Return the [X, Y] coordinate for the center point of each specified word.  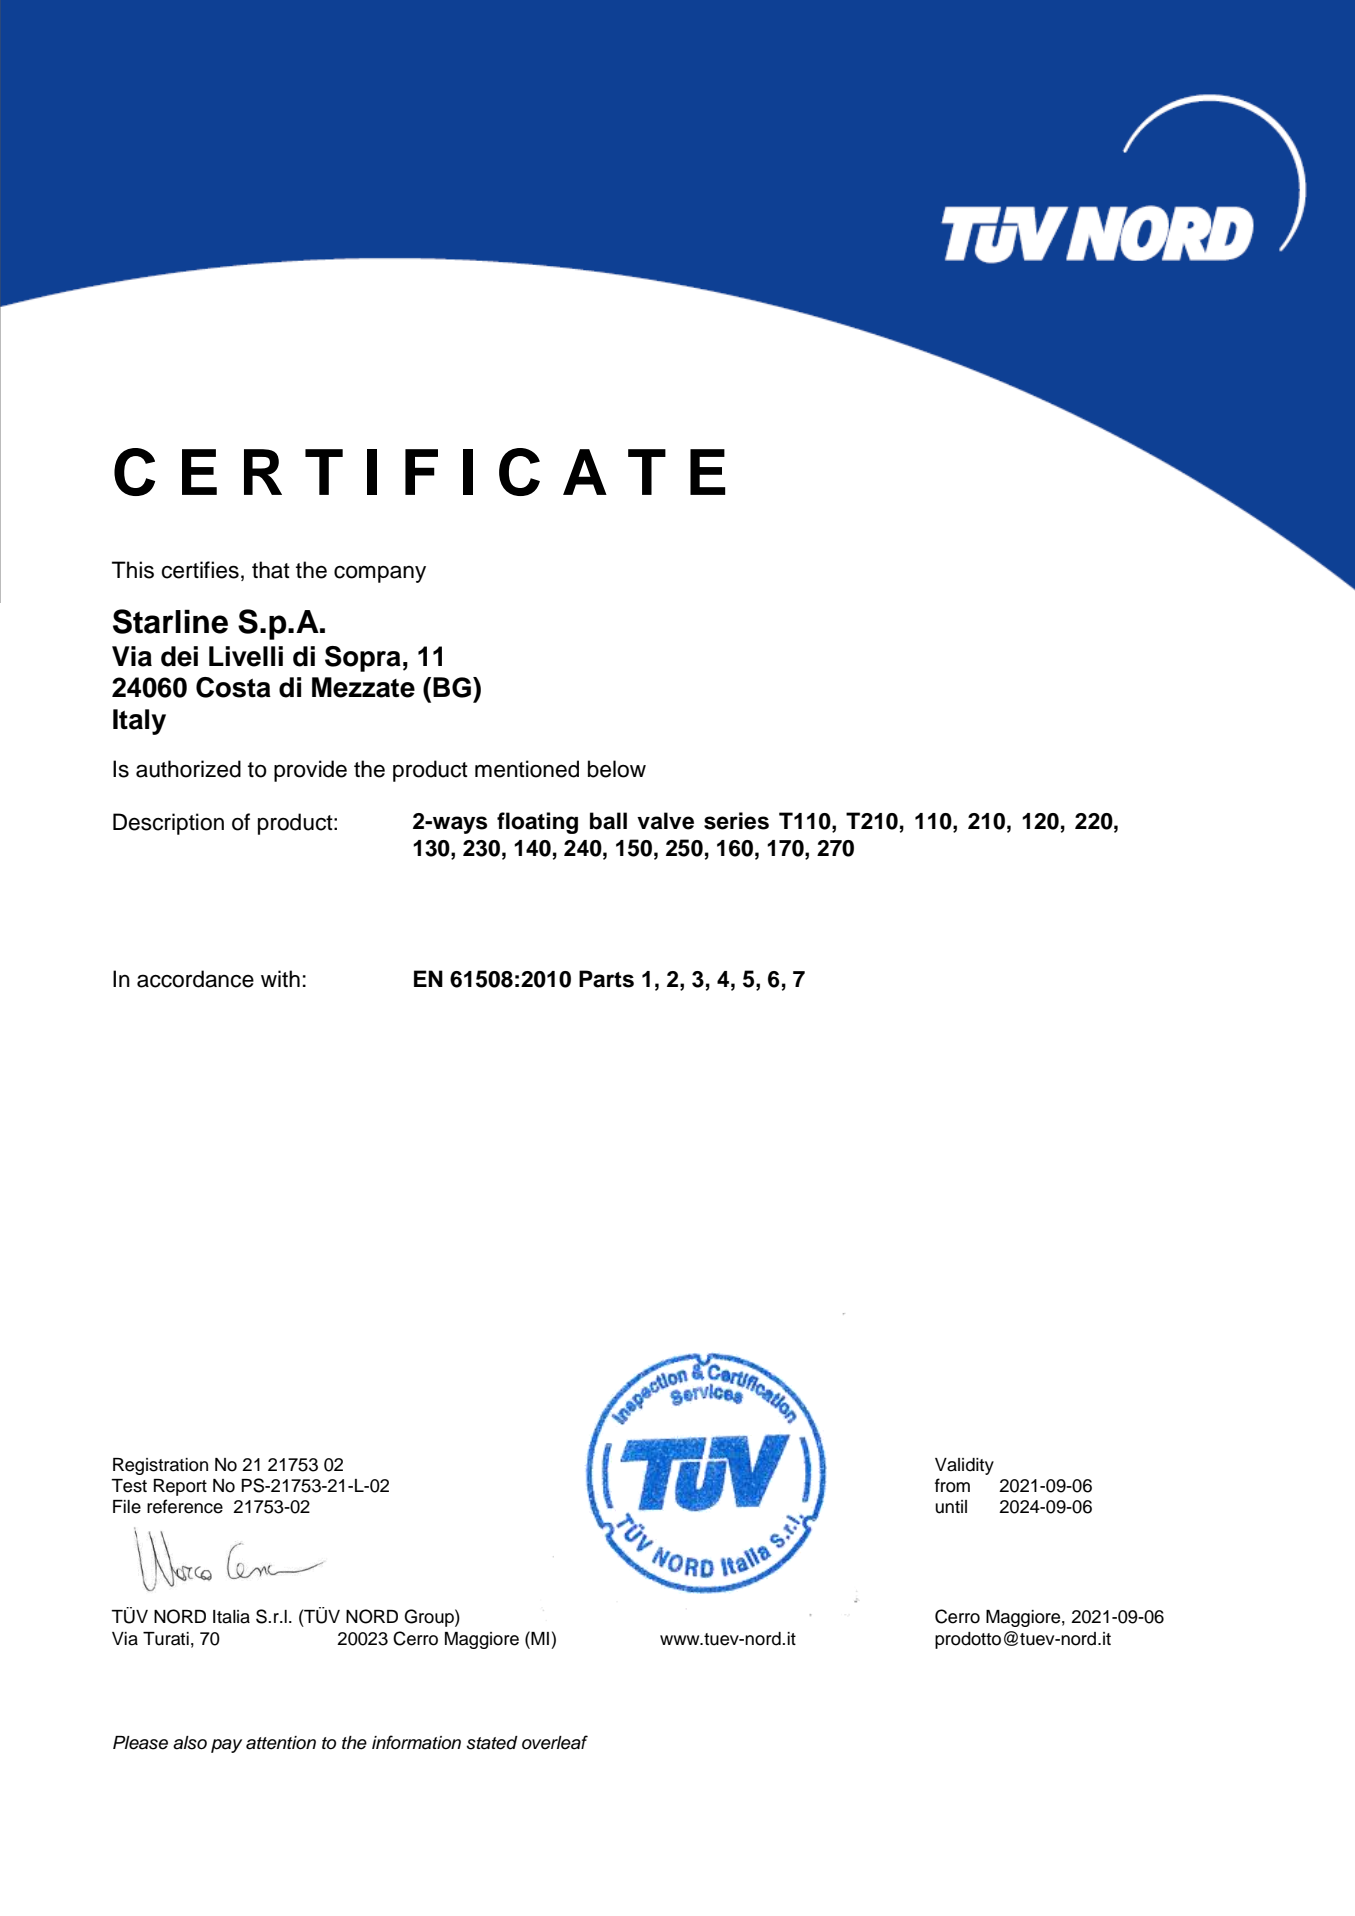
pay [226, 1746]
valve [665, 821]
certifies [200, 570]
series [736, 821]
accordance [195, 979]
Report [180, 1487]
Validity [964, 1466]
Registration [160, 1466]
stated [492, 1743]
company [380, 574]
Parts [606, 979]
